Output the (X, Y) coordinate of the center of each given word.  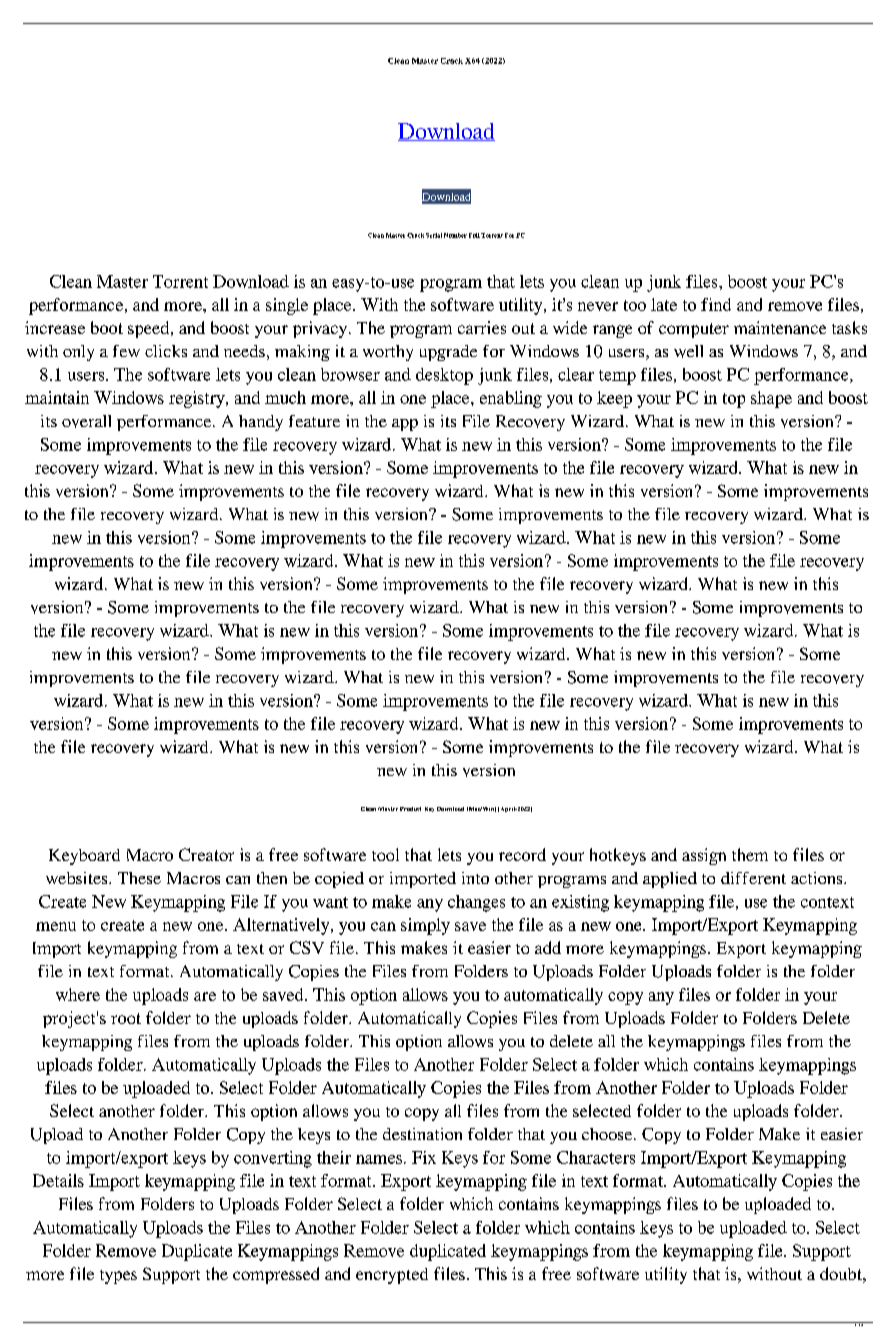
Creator (206, 854)
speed (150, 329)
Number (455, 235)
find (716, 304)
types (118, 1277)
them (750, 854)
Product (410, 809)
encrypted (392, 1276)
